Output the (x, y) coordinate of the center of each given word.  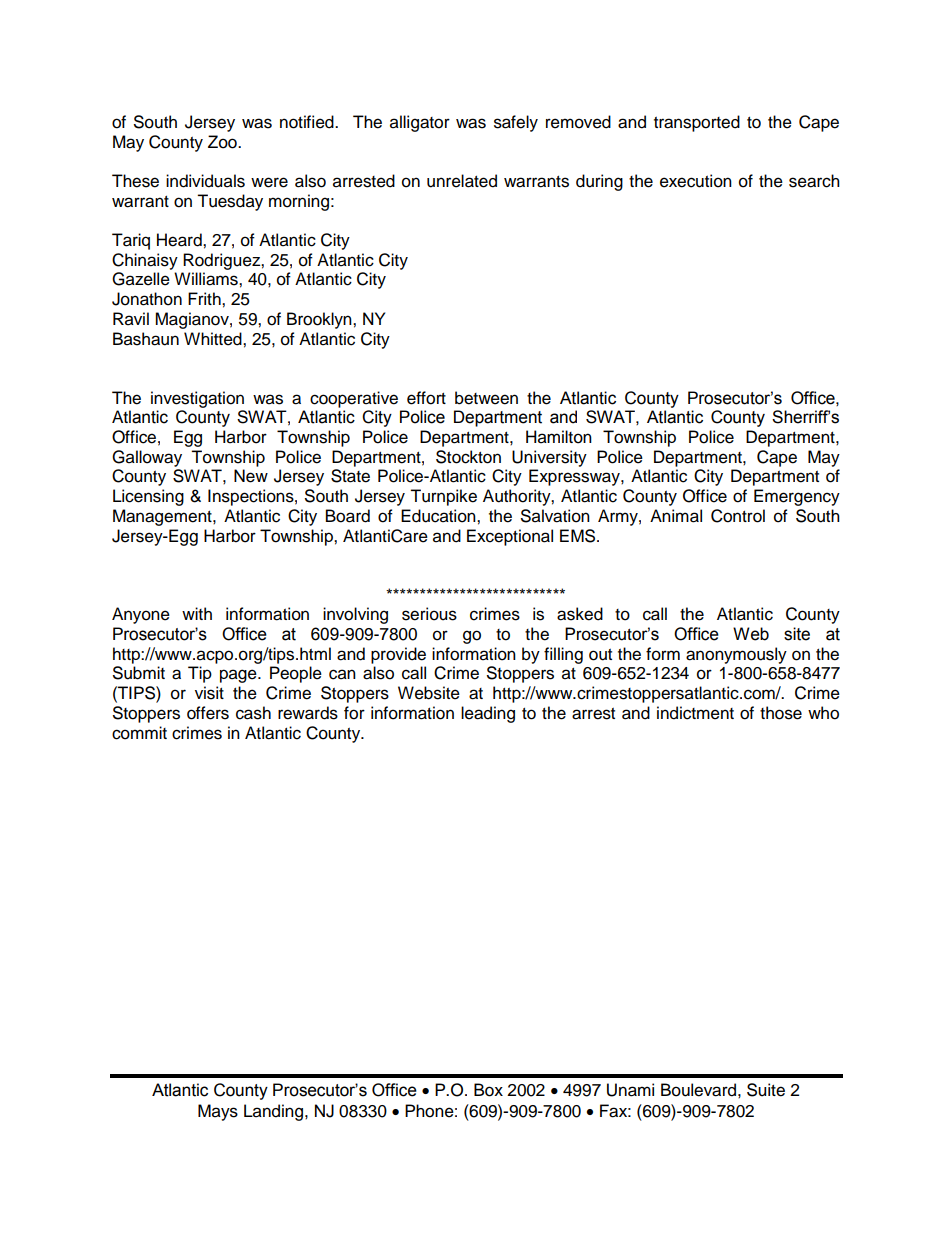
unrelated (462, 181)
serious (429, 614)
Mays (218, 1112)
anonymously (736, 655)
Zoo (223, 142)
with (197, 613)
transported (697, 123)
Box (488, 1090)
